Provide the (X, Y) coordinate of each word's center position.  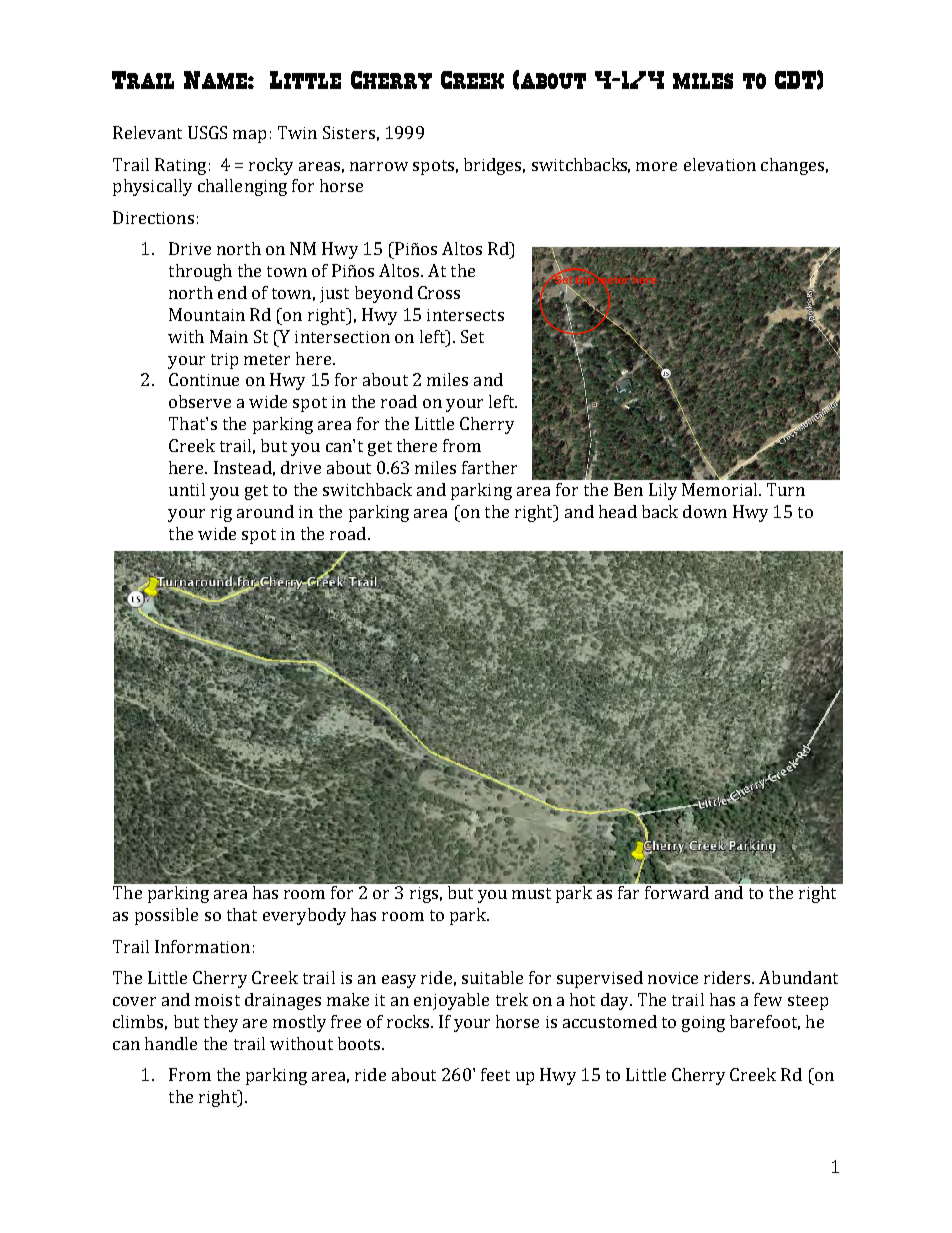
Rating (180, 166)
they (221, 1023)
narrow (379, 166)
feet (495, 1074)
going (703, 1024)
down (705, 511)
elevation (720, 164)
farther (489, 467)
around (265, 511)
